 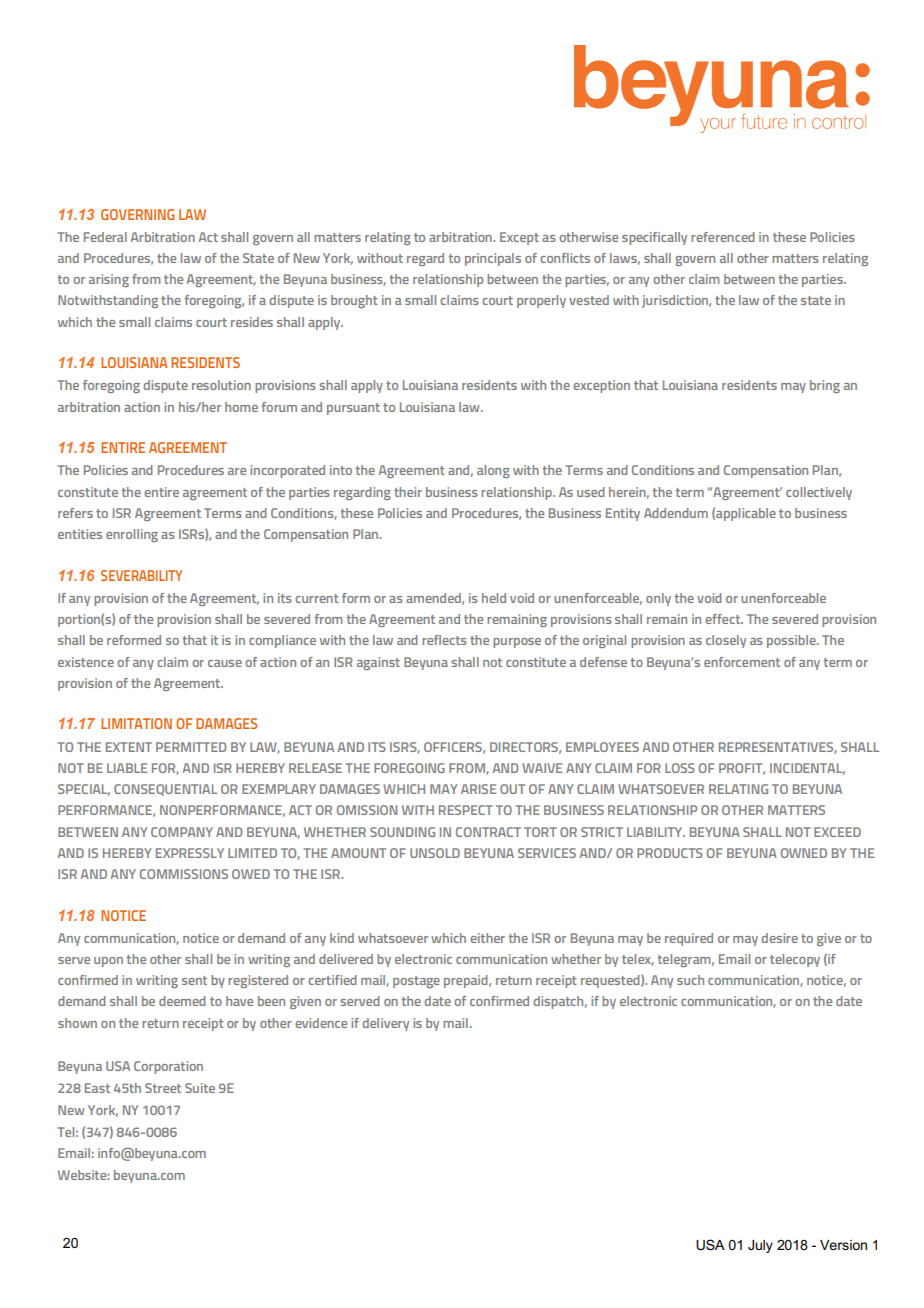 What do you see at coordinates (723, 237) in the screenshot?
I see `referenced` at bounding box center [723, 237].
